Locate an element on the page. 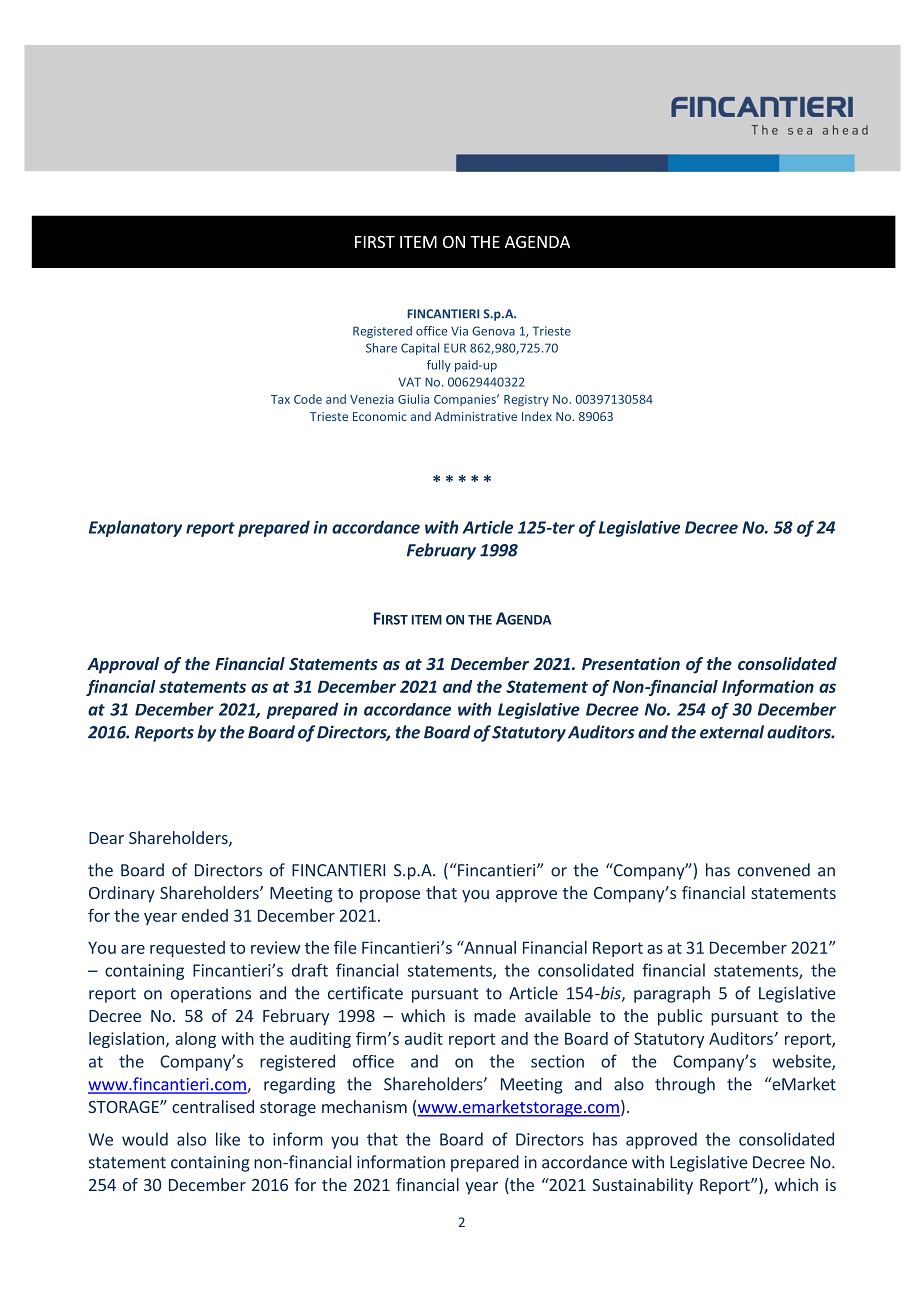 This image has height=1309, width=924. Registry is located at coordinates (526, 400).
